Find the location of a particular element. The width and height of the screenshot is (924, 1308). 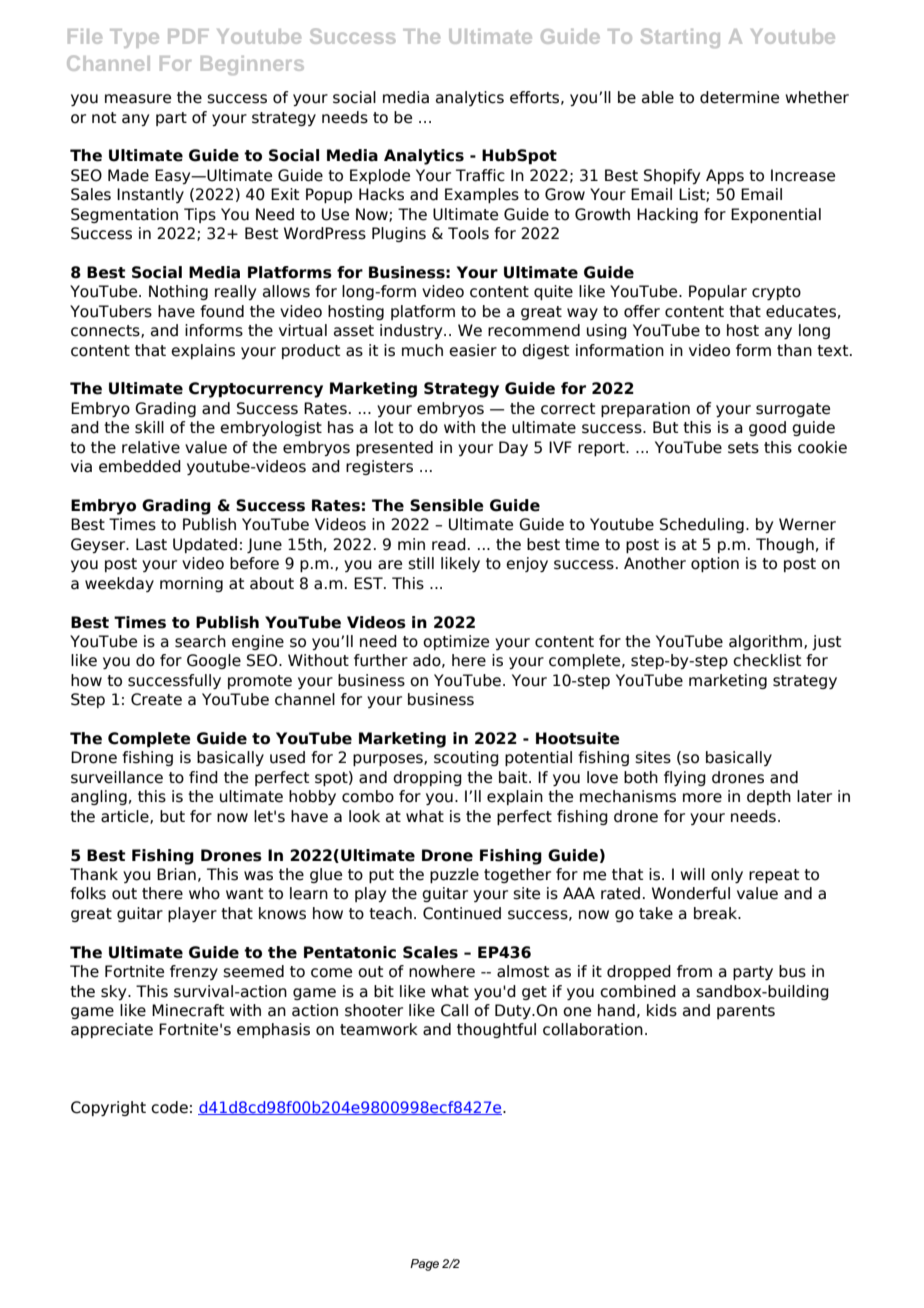

Traffic is located at coordinates (480, 175).
